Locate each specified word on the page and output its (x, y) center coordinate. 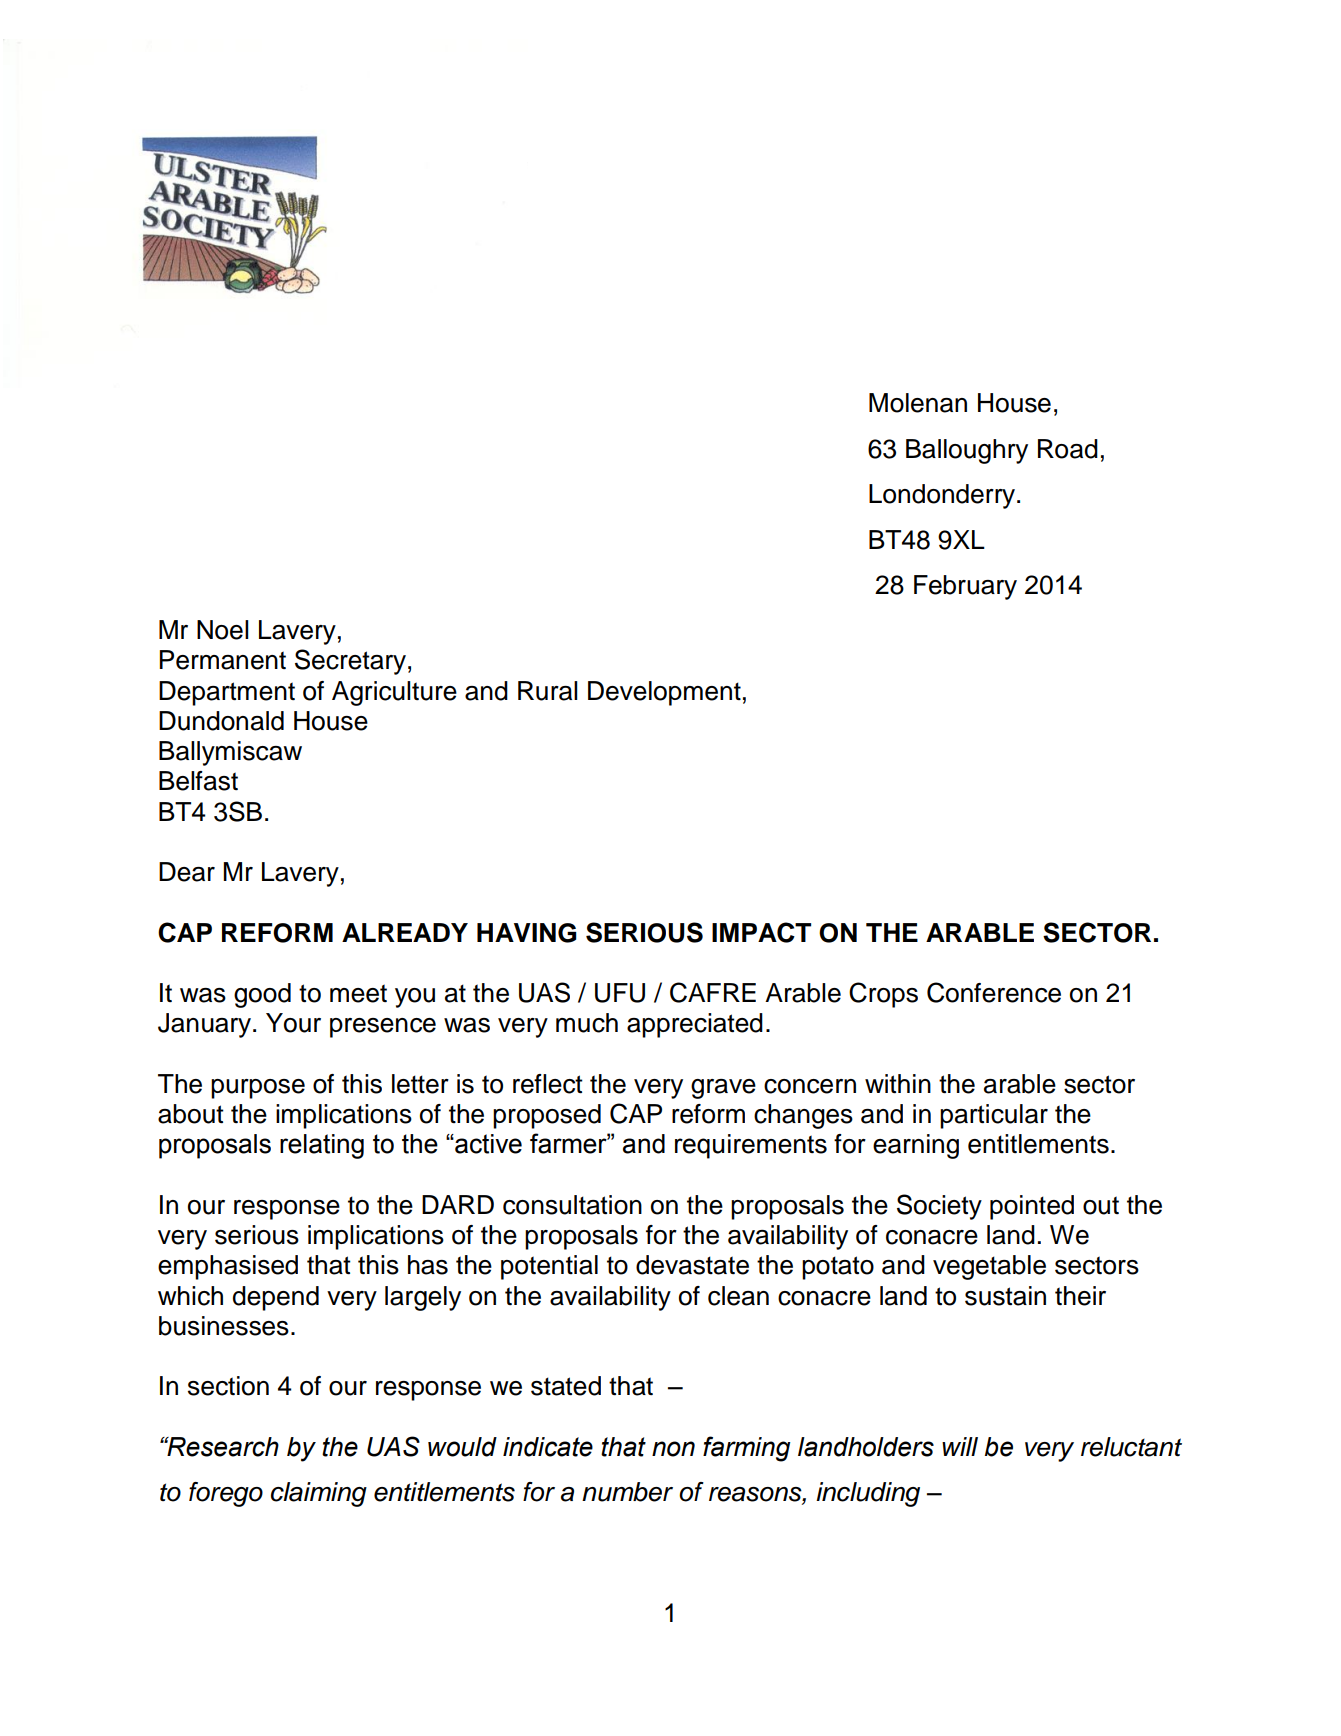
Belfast (198, 781)
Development (664, 693)
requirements (751, 1146)
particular (994, 1116)
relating (322, 1146)
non (673, 1449)
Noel (223, 630)
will (960, 1446)
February (965, 587)
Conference (994, 992)
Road (1068, 449)
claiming (319, 1494)
